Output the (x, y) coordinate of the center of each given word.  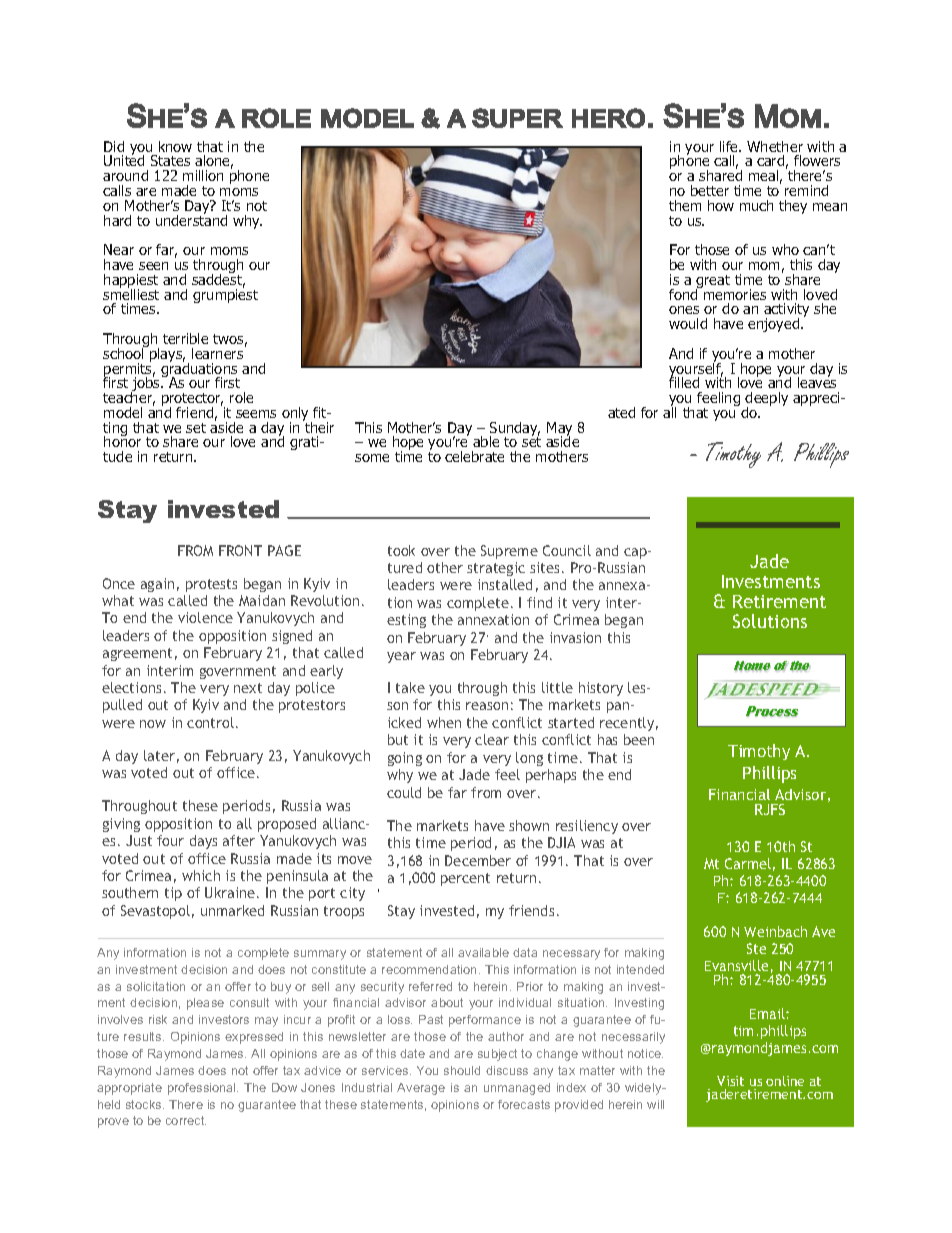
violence (205, 617)
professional (203, 1089)
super (517, 118)
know (175, 146)
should (462, 1070)
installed (505, 584)
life (730, 146)
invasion (575, 637)
